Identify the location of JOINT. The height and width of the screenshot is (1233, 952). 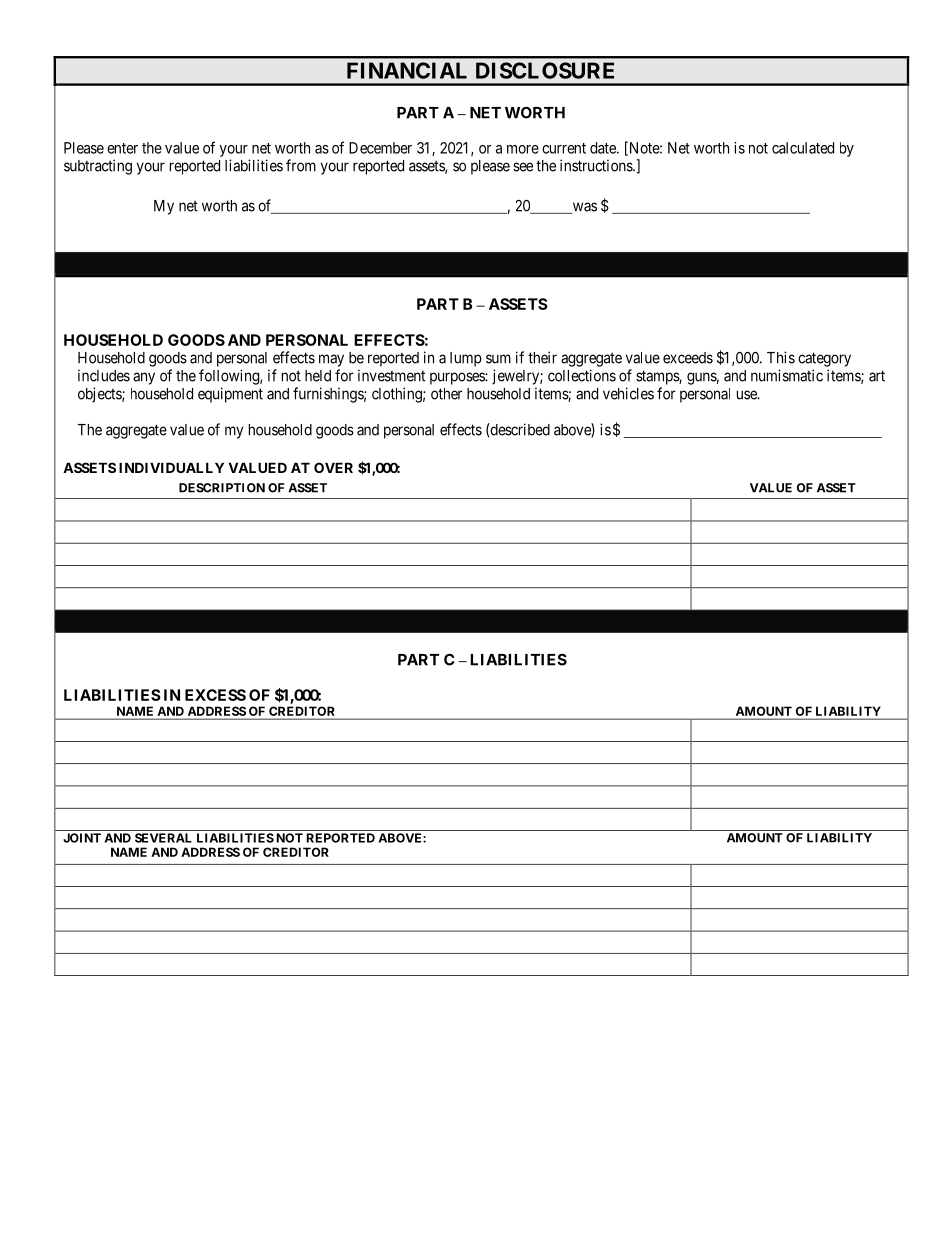
(82, 838).
